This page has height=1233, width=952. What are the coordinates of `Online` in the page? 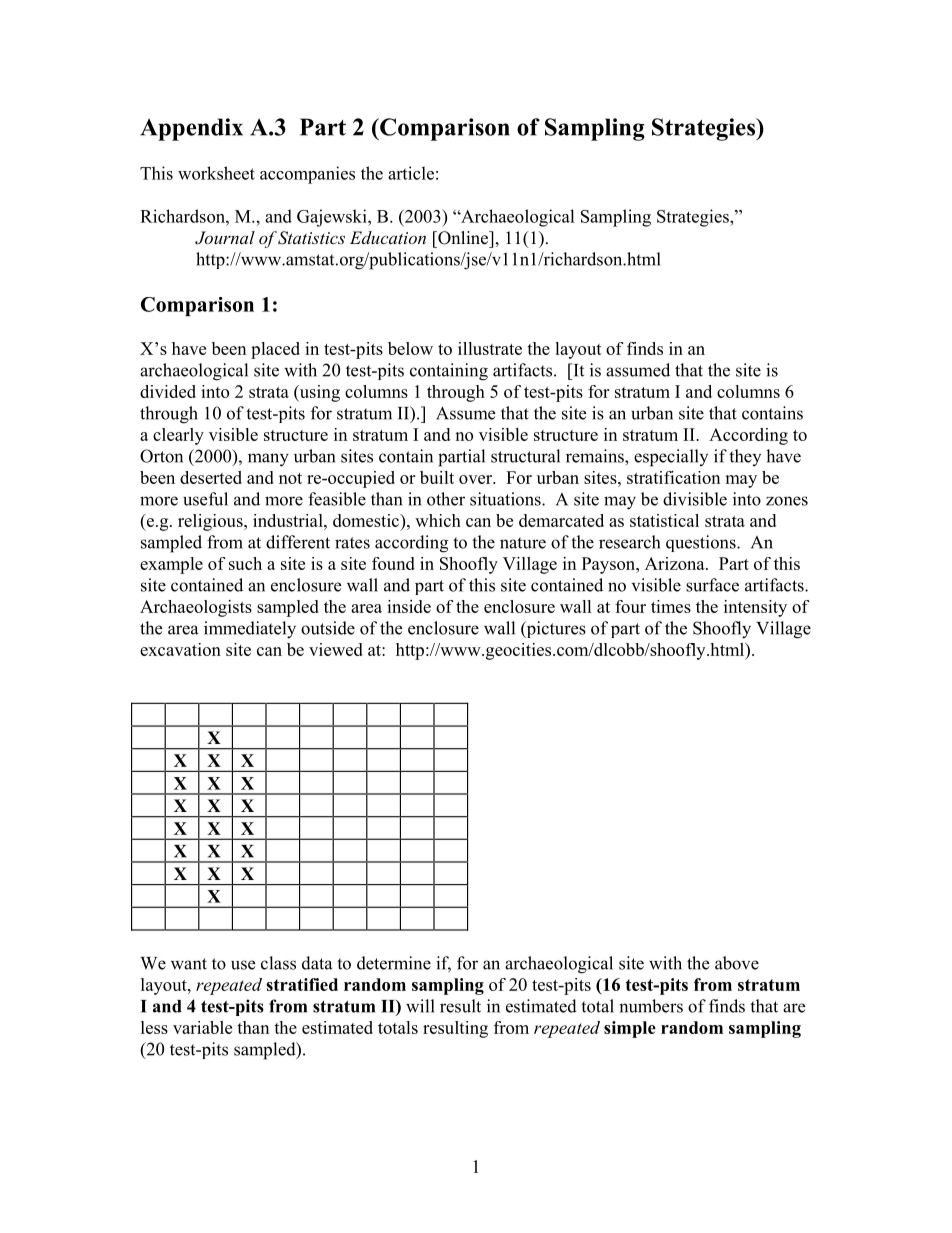 It's located at (463, 238).
